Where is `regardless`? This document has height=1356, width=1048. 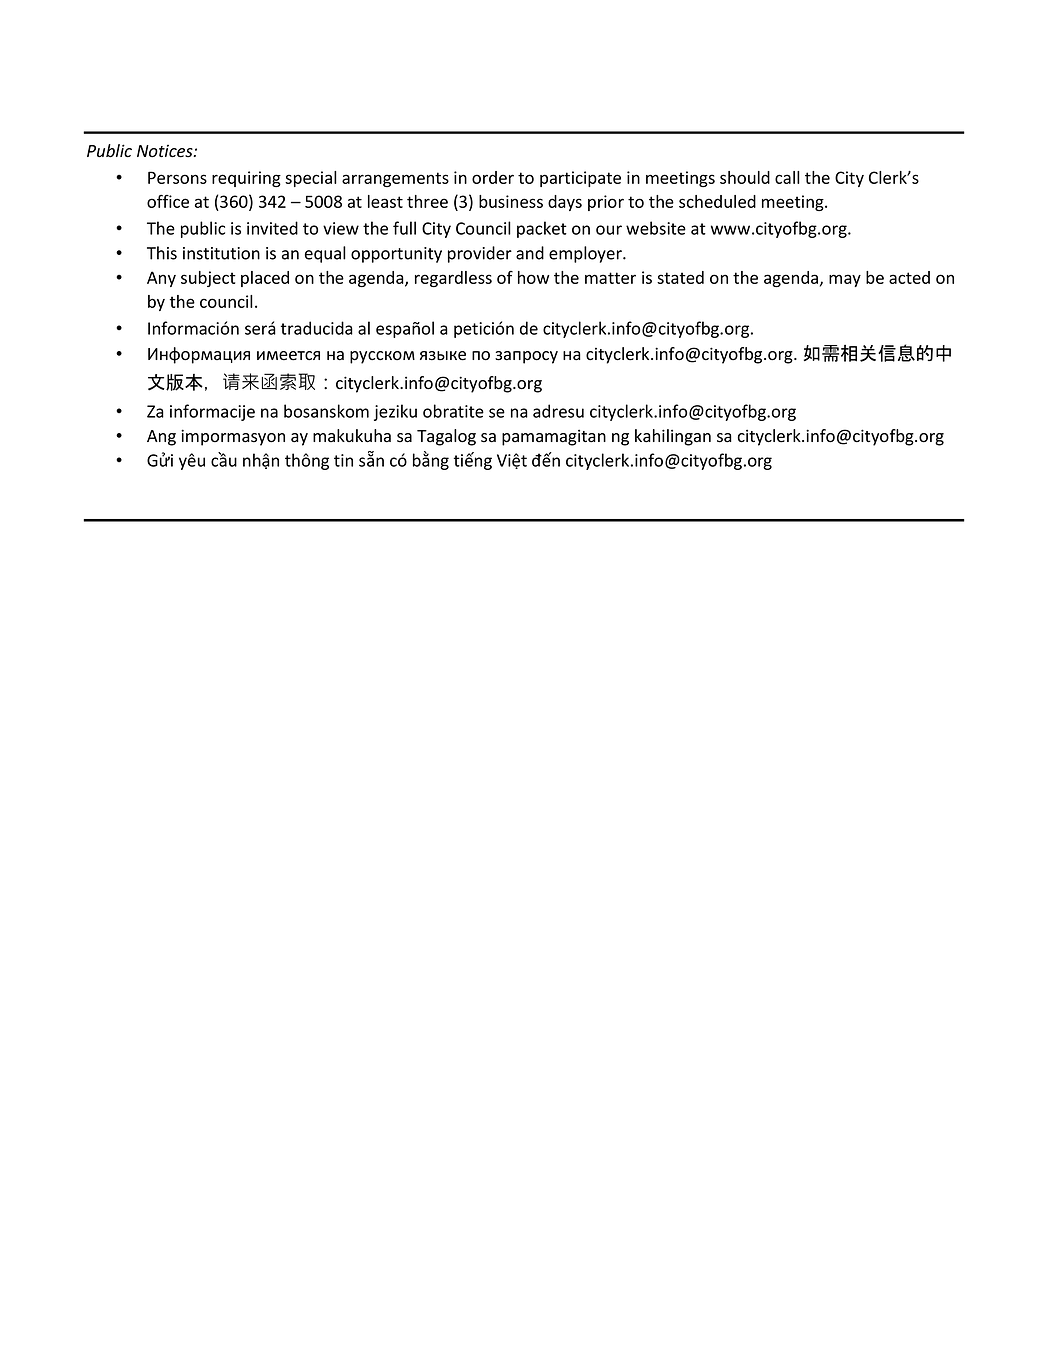 regardless is located at coordinates (453, 279).
